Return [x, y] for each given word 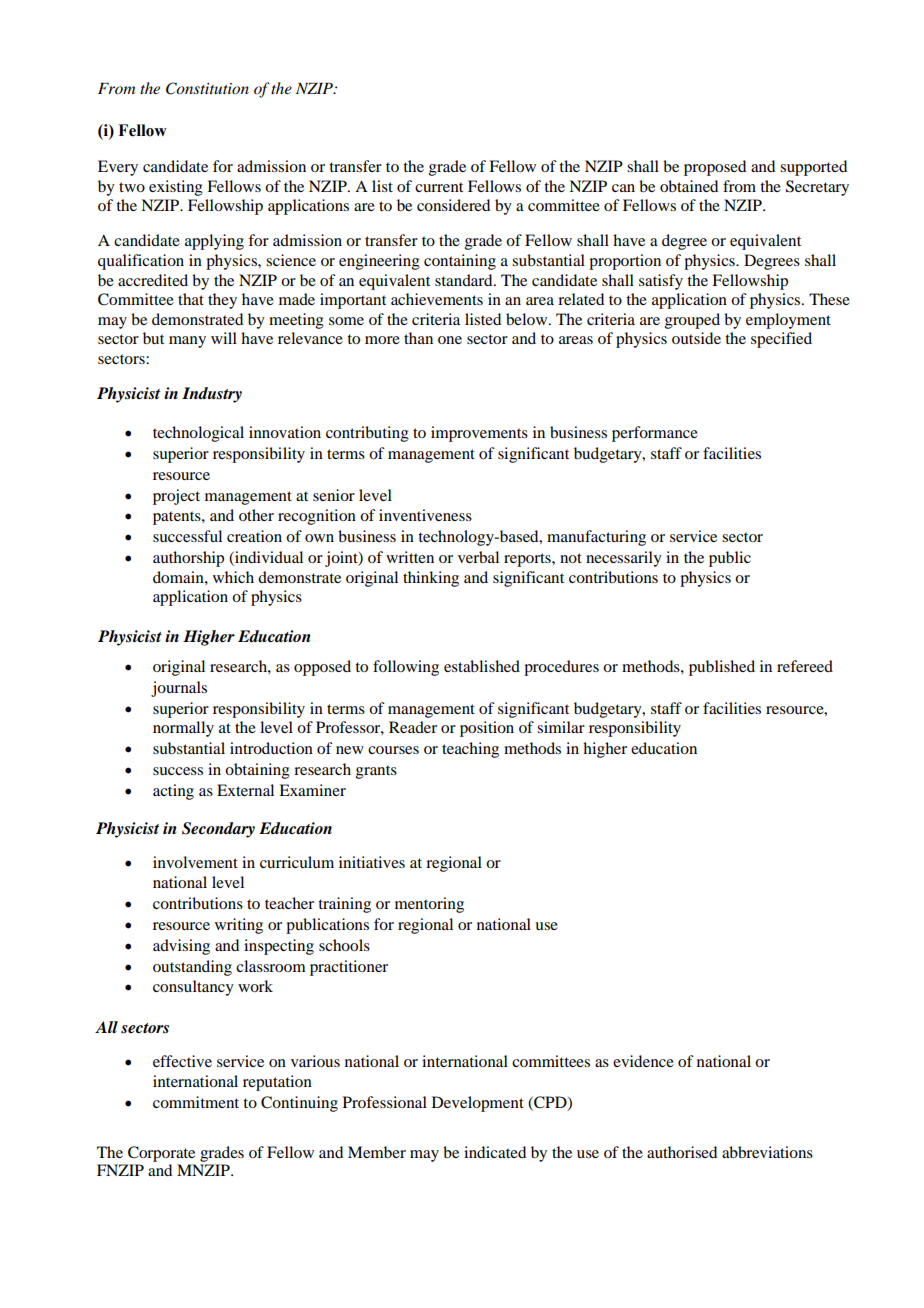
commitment [196, 1102]
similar [561, 727]
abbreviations [767, 1152]
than [418, 338]
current [439, 187]
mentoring [429, 905]
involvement [195, 862]
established [482, 666]
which [233, 577]
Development [478, 1104]
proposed [715, 168]
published [722, 668]
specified [781, 340]
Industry [212, 395]
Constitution [207, 88]
